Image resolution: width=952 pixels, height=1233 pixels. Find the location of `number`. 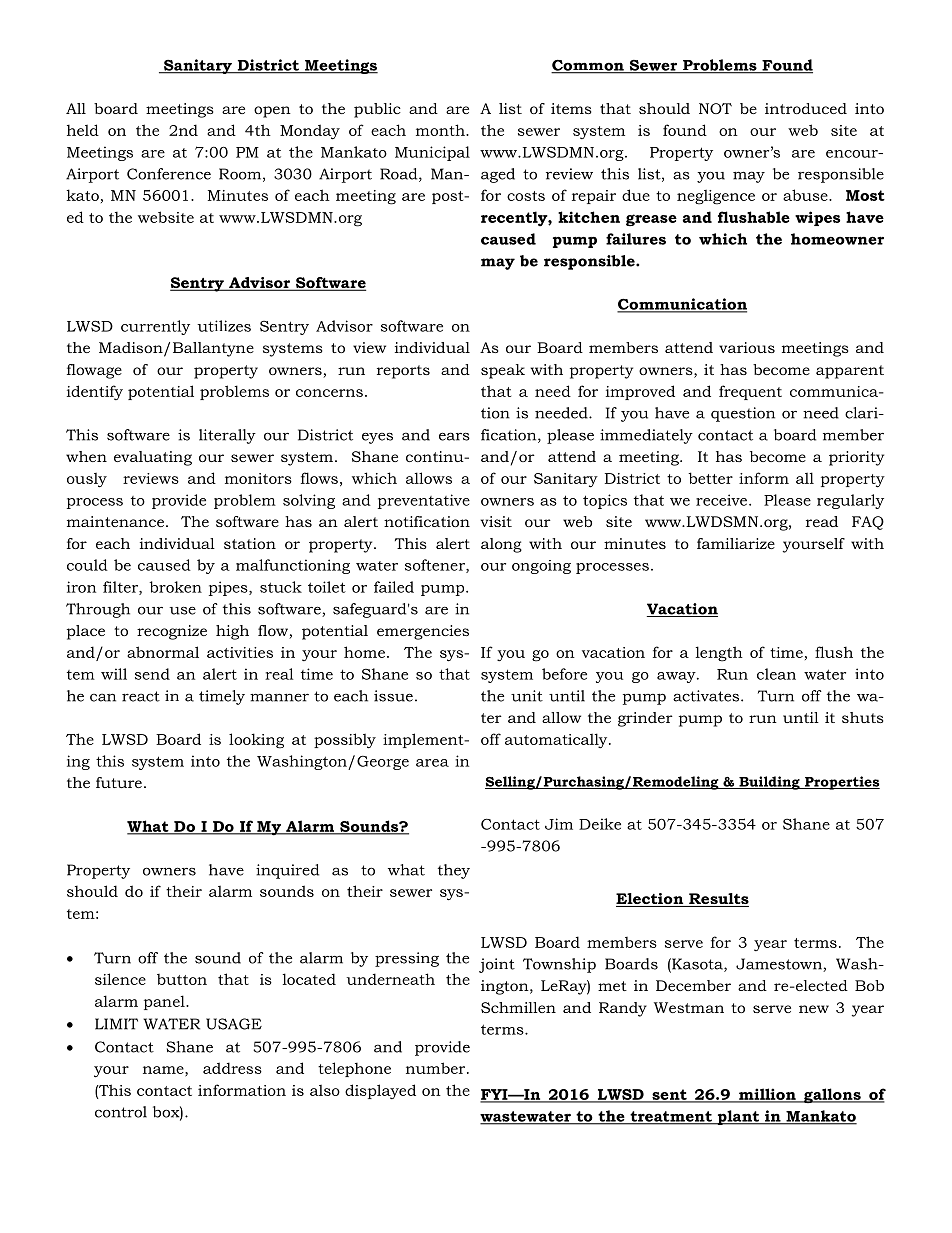

number is located at coordinates (437, 1068).
